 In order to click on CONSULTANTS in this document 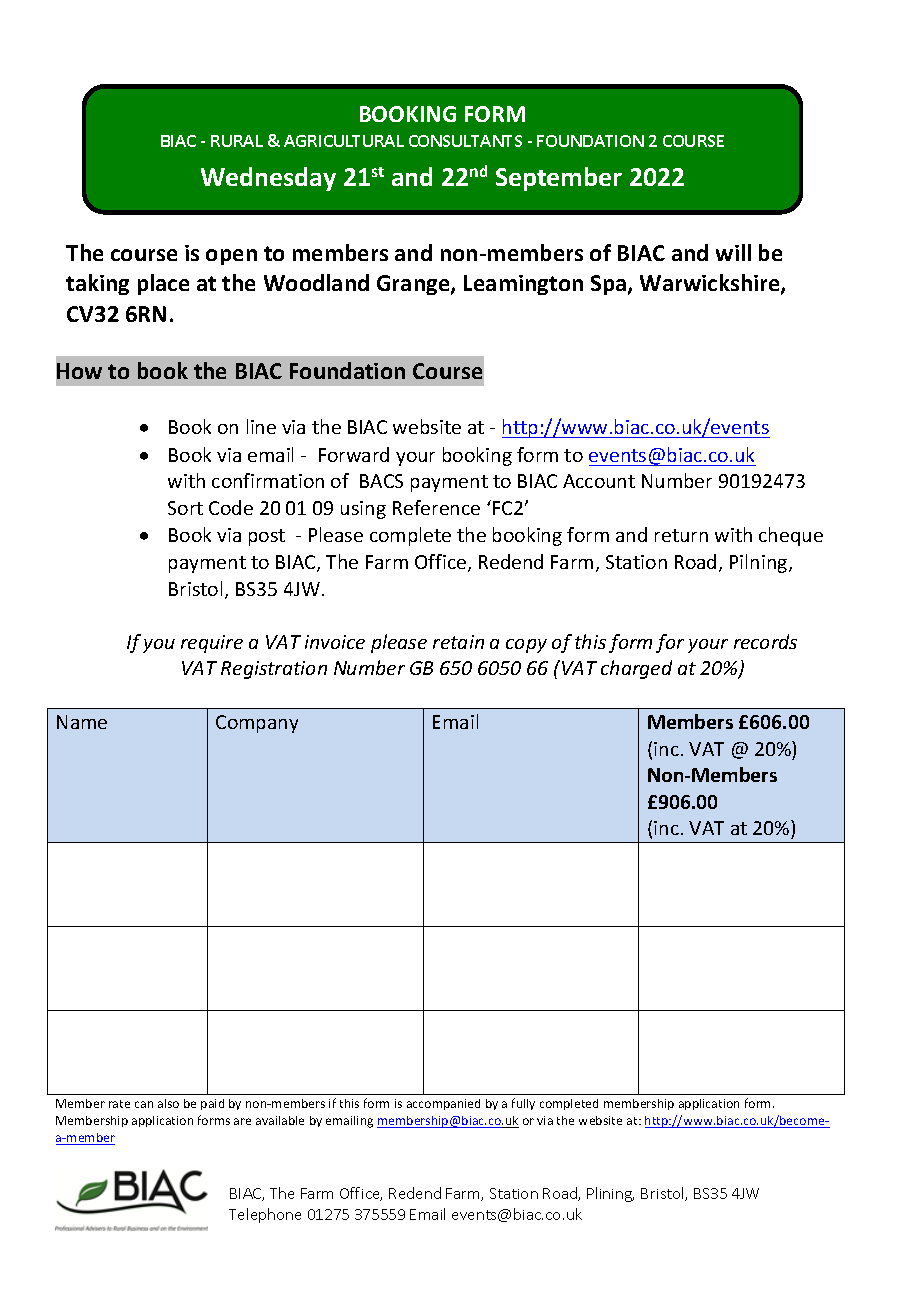, I will do `click(465, 141)`.
